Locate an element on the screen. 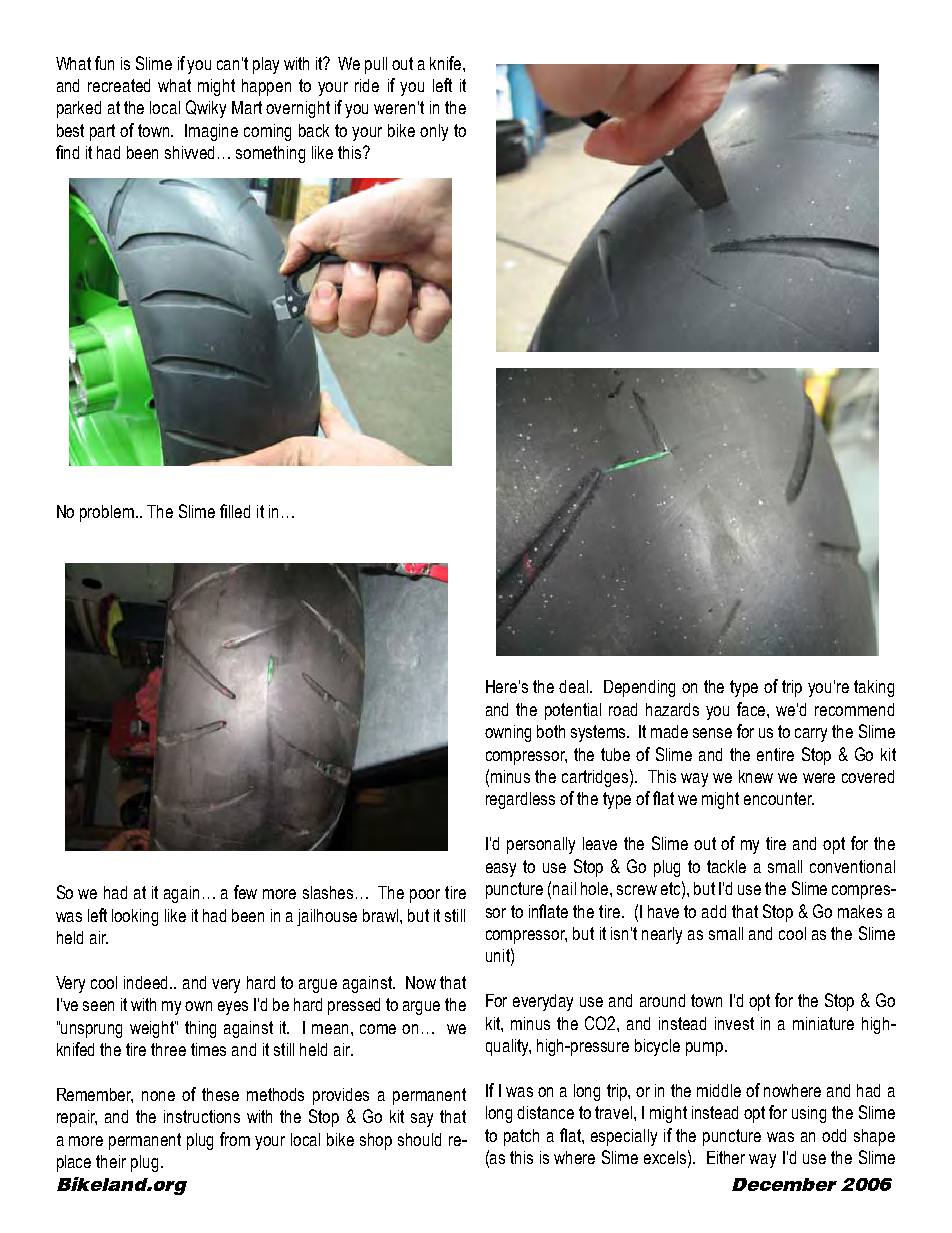 Image resolution: width=952 pixels, height=1233 pixels. pull is located at coordinates (376, 65).
